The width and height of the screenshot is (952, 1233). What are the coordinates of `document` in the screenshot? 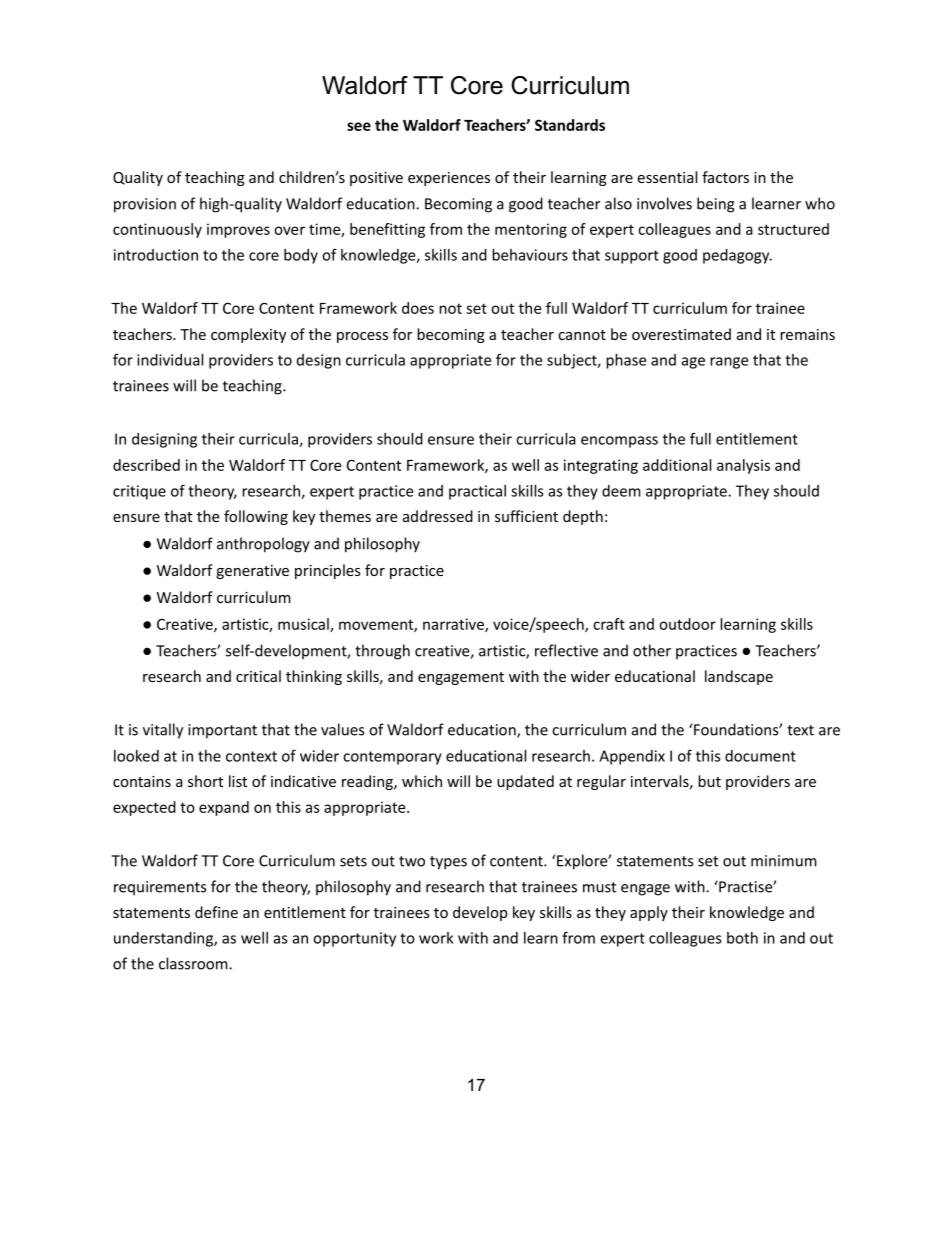 It's located at (760, 756).
